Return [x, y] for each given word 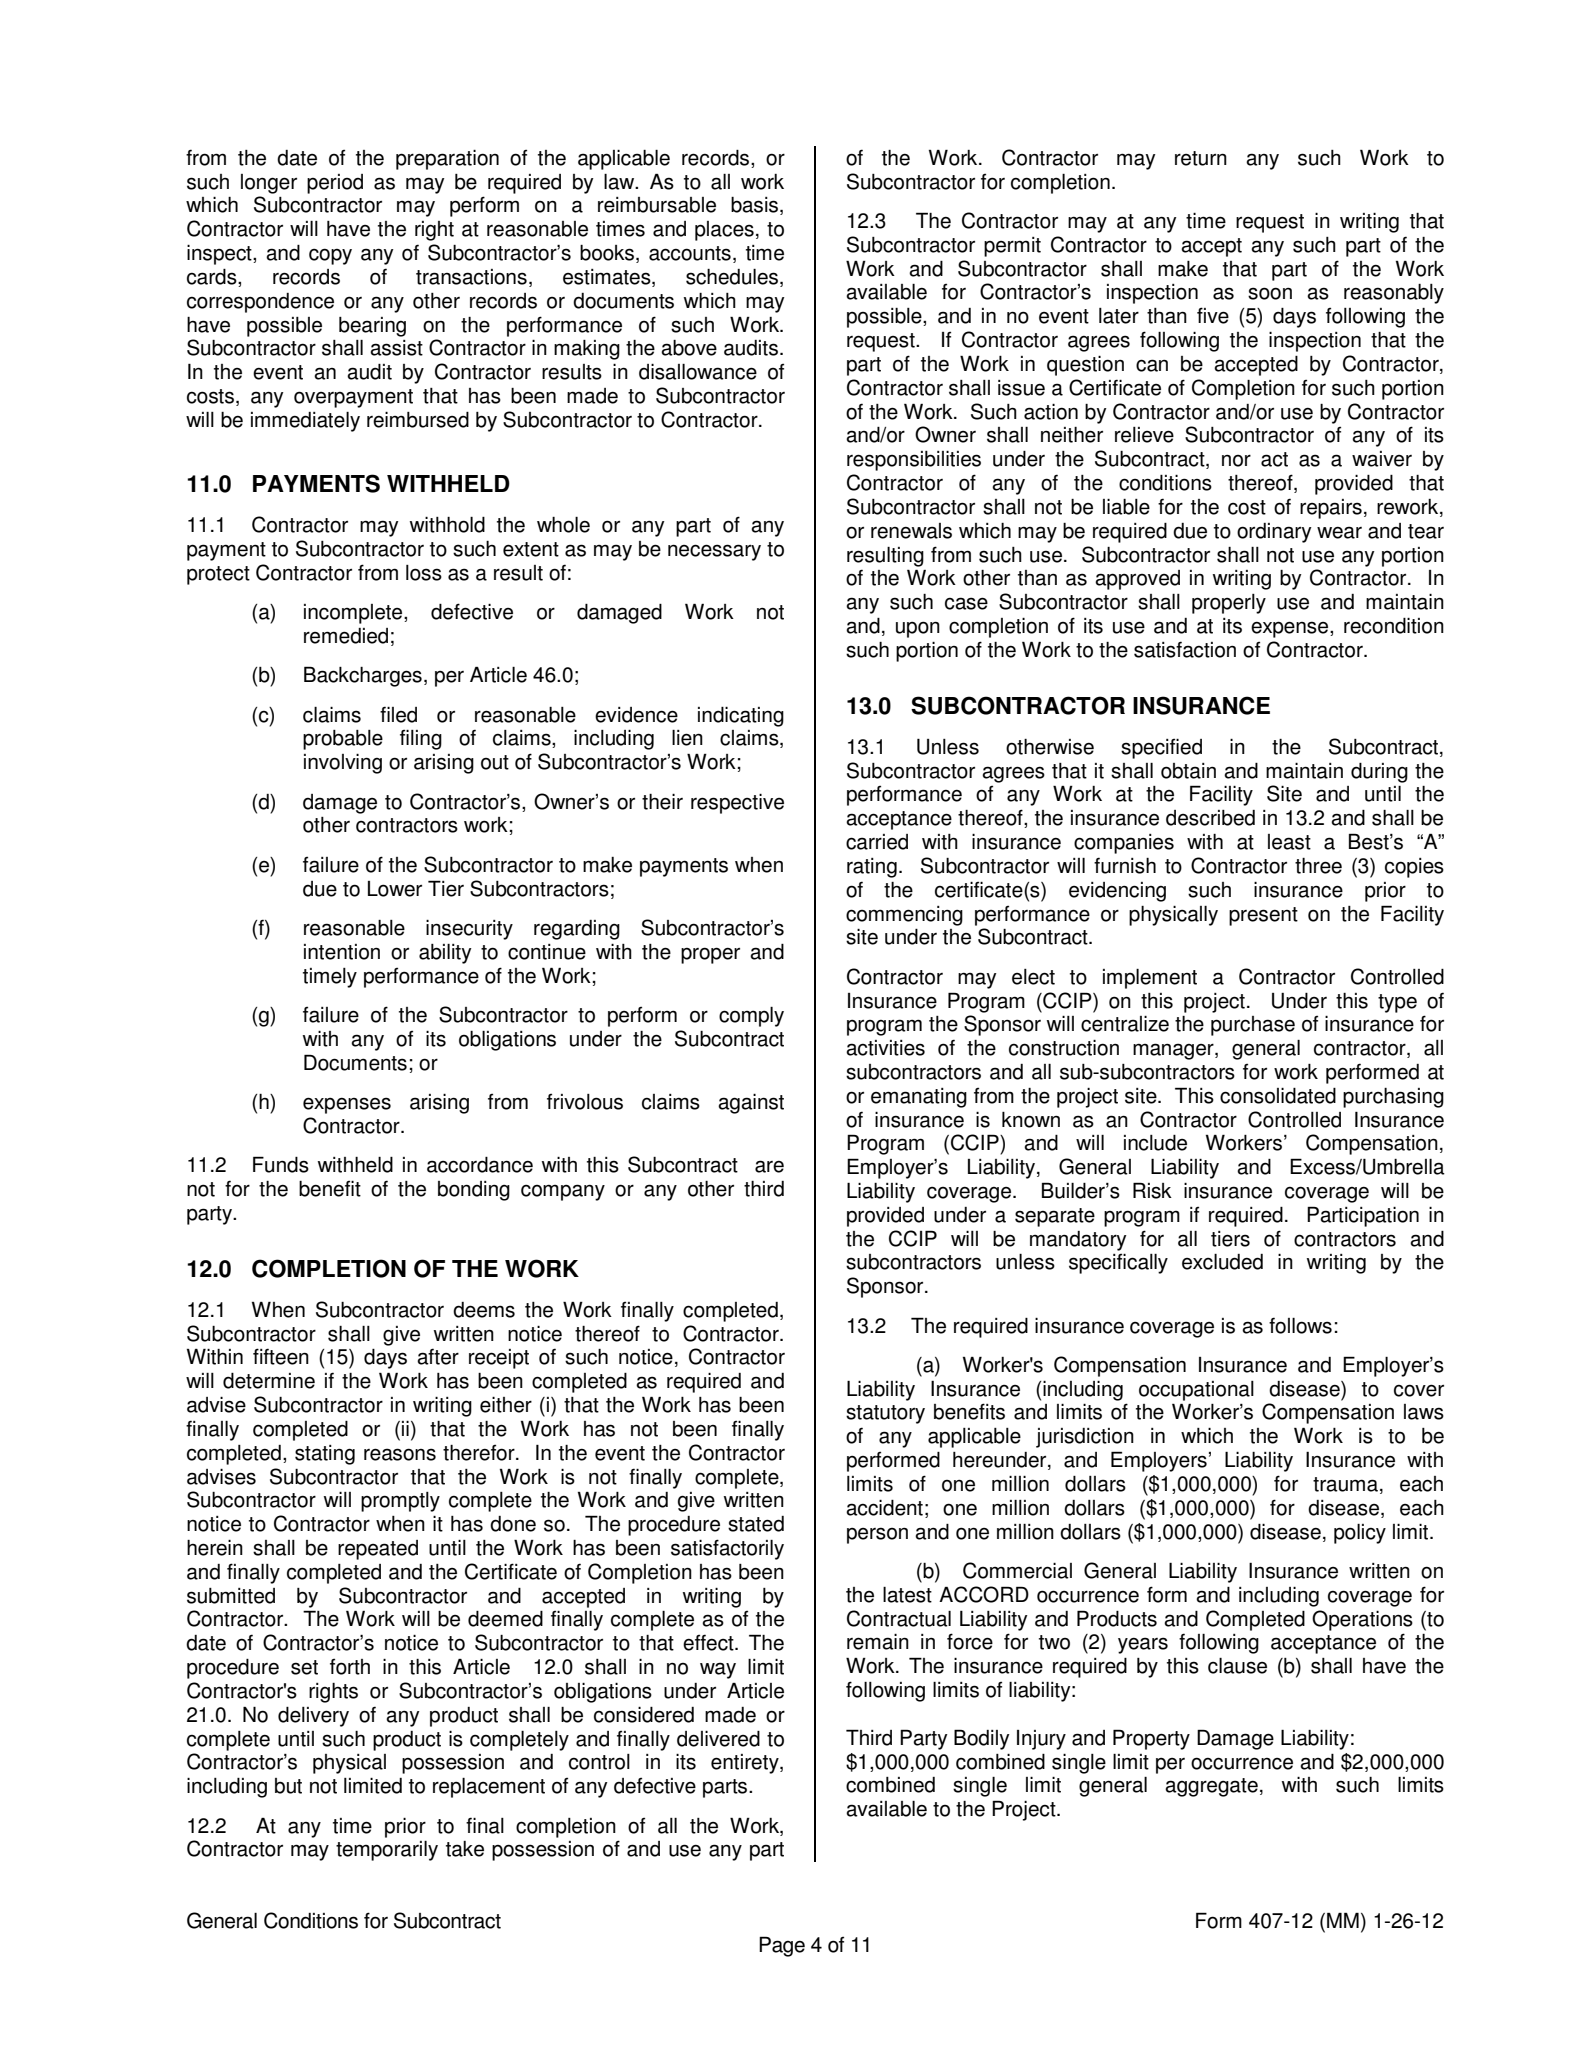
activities [885, 1048]
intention [342, 952]
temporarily [387, 1851]
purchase [1253, 1026]
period [335, 184]
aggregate [1211, 1787]
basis [754, 205]
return [1201, 158]
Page [782, 1946]
